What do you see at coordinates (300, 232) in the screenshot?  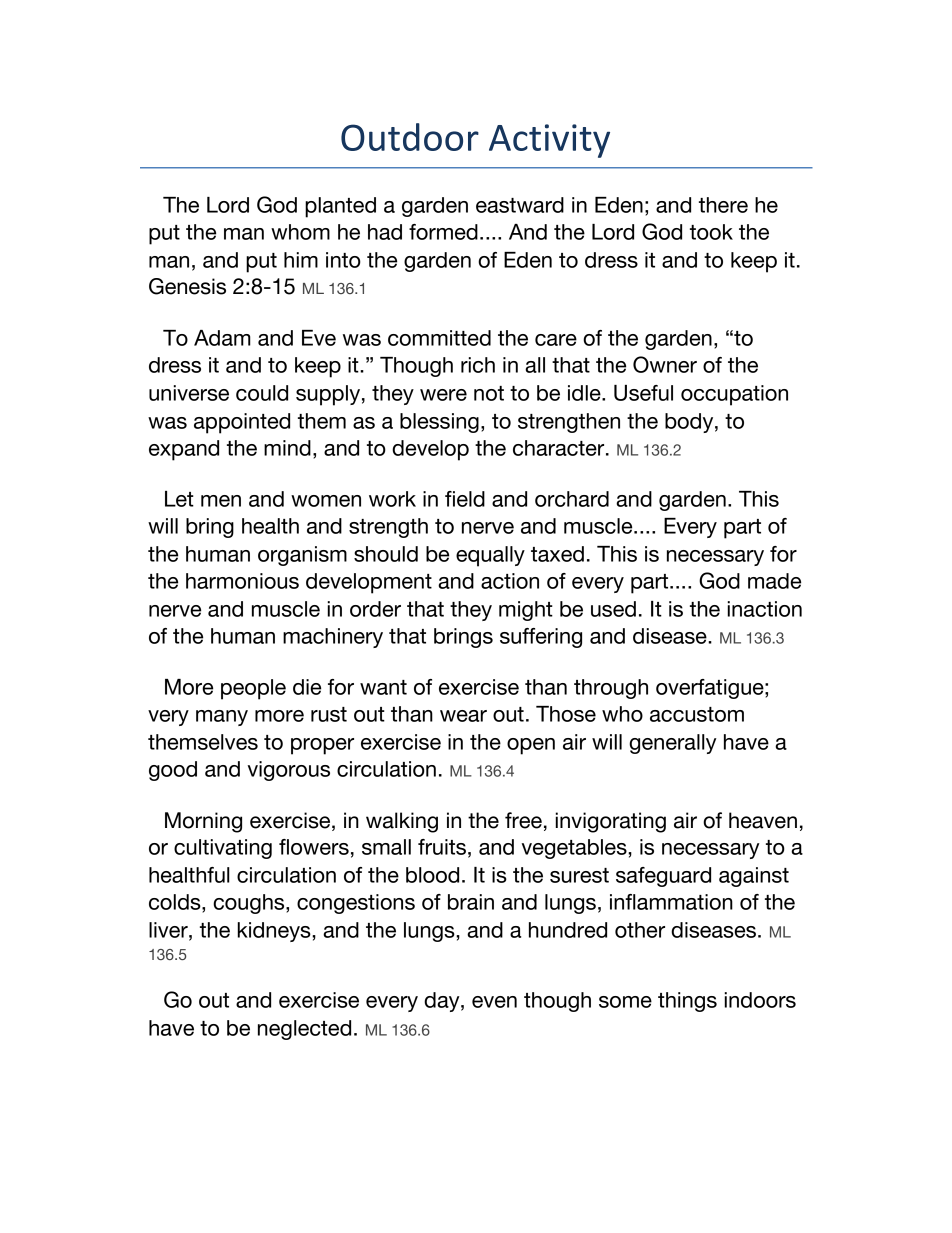 I see `whom` at bounding box center [300, 232].
